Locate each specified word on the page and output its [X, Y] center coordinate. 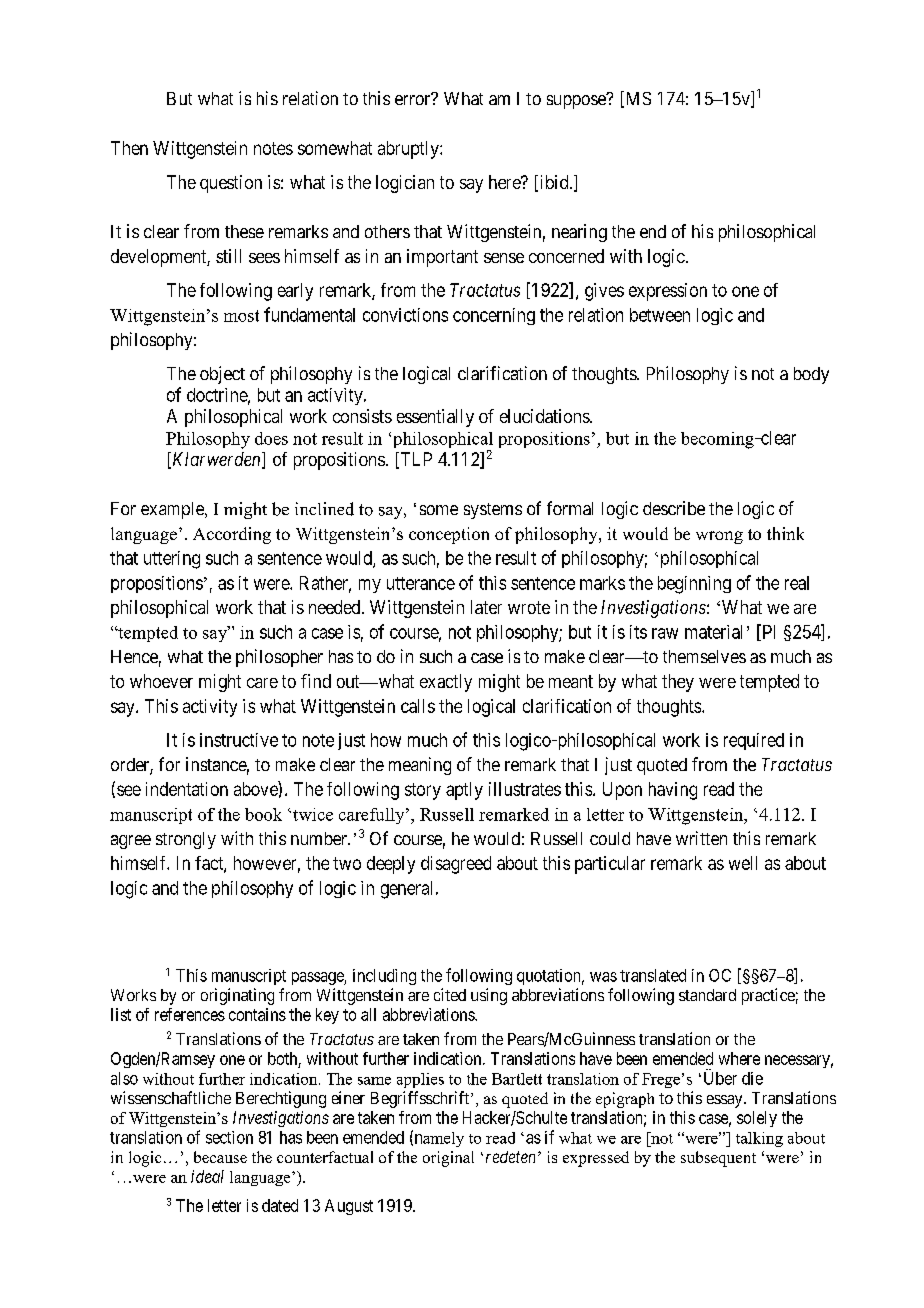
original [448, 1159]
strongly [186, 840]
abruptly [409, 150]
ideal [207, 1176]
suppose [577, 101]
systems [493, 511]
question [231, 184]
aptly [464, 791]
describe [674, 508]
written [701, 838]
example [173, 510]
